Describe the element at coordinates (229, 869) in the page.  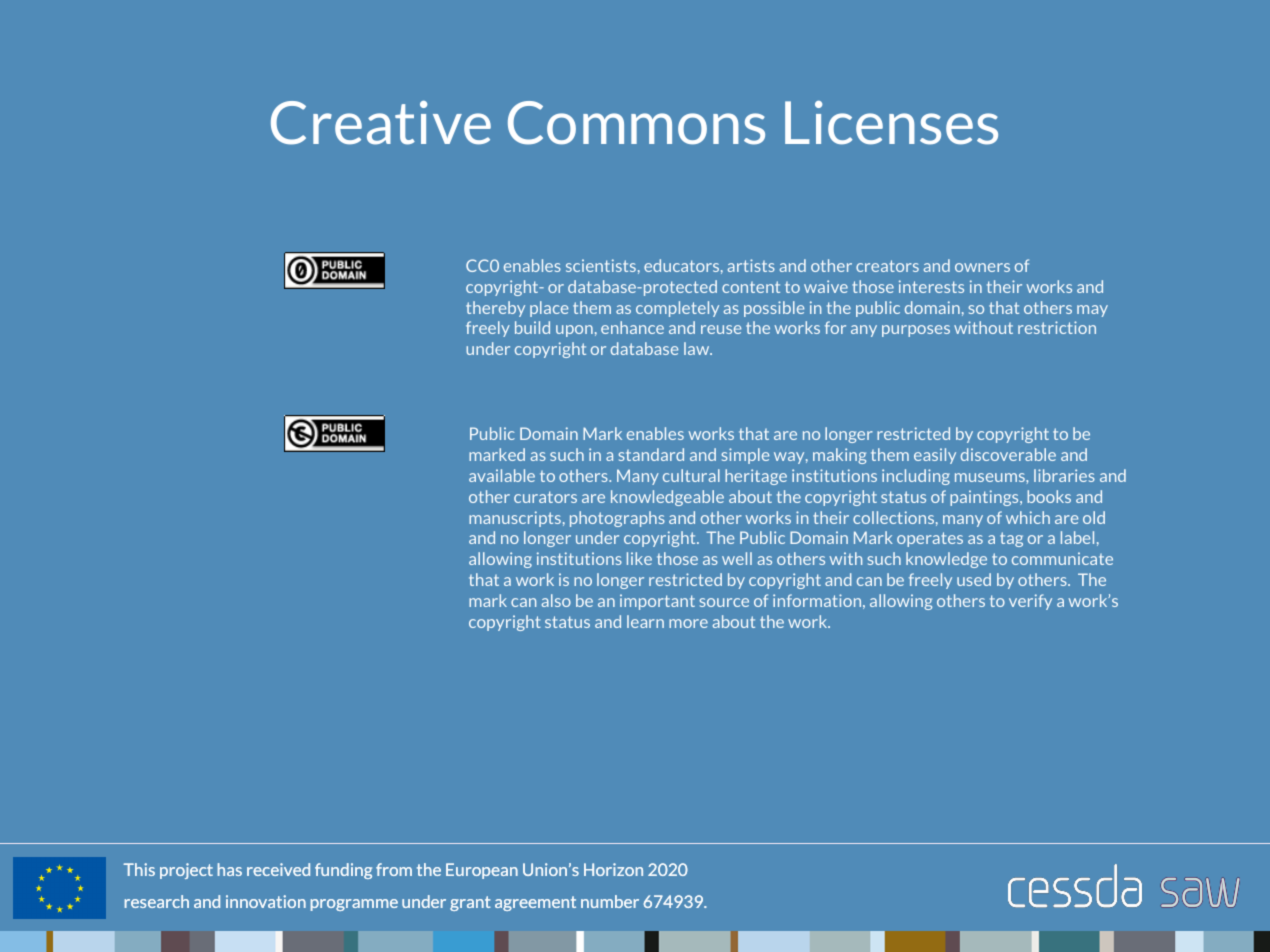
I see `has` at that location.
